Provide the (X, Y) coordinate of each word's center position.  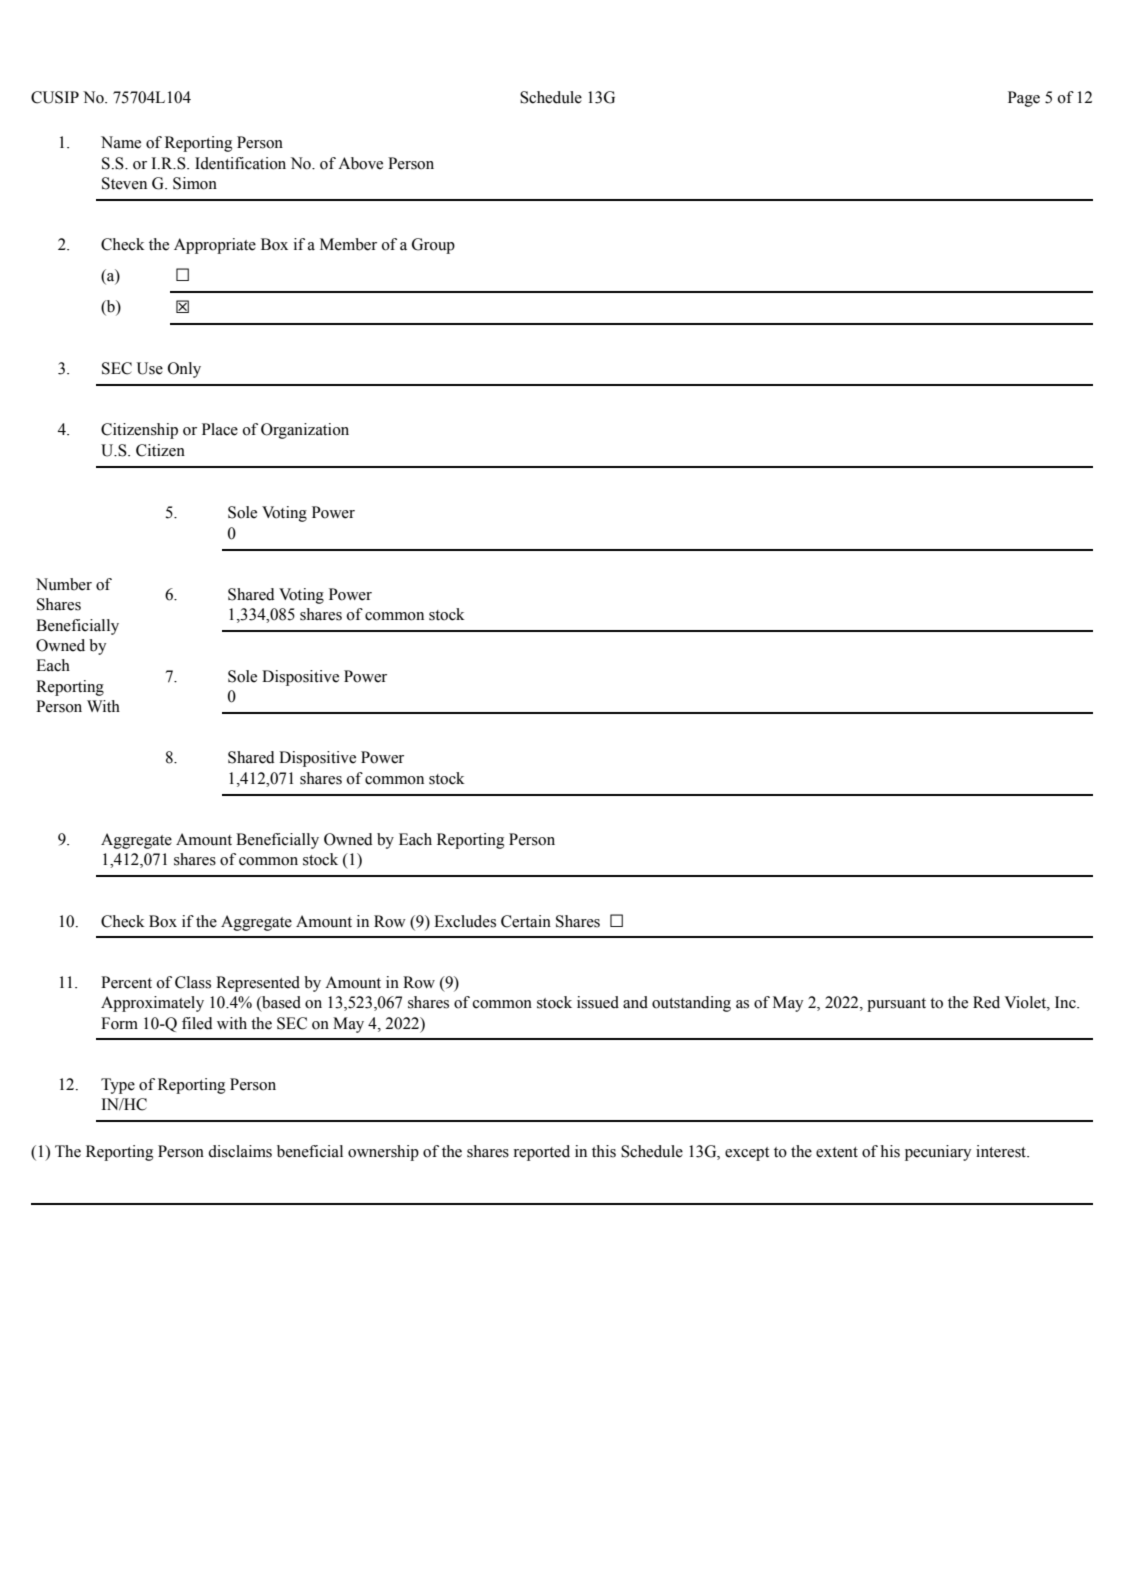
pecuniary (938, 1153)
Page (1024, 99)
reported (542, 1153)
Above (360, 163)
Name (121, 142)
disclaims (240, 1151)
